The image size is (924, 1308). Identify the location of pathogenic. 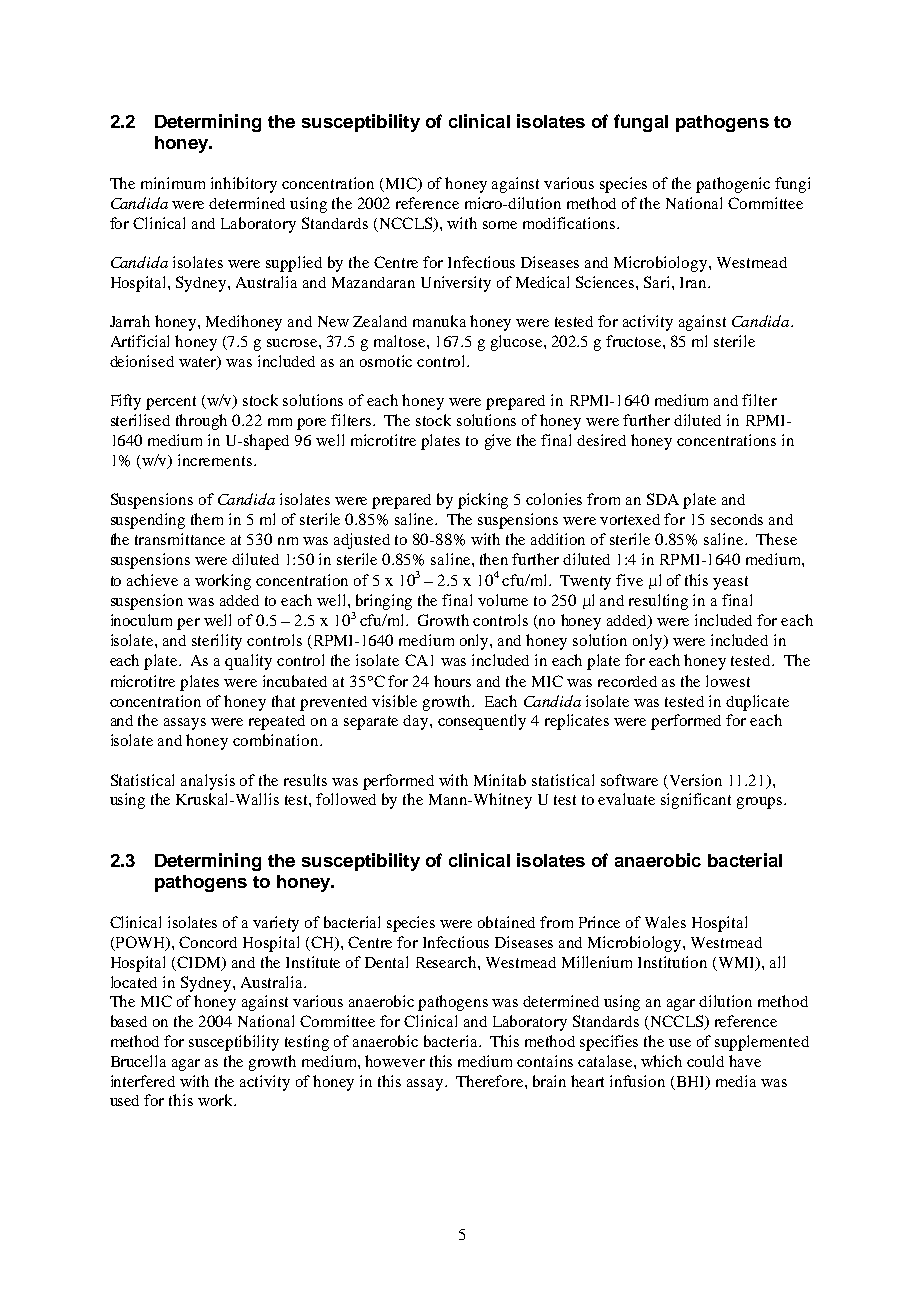
(733, 185).
